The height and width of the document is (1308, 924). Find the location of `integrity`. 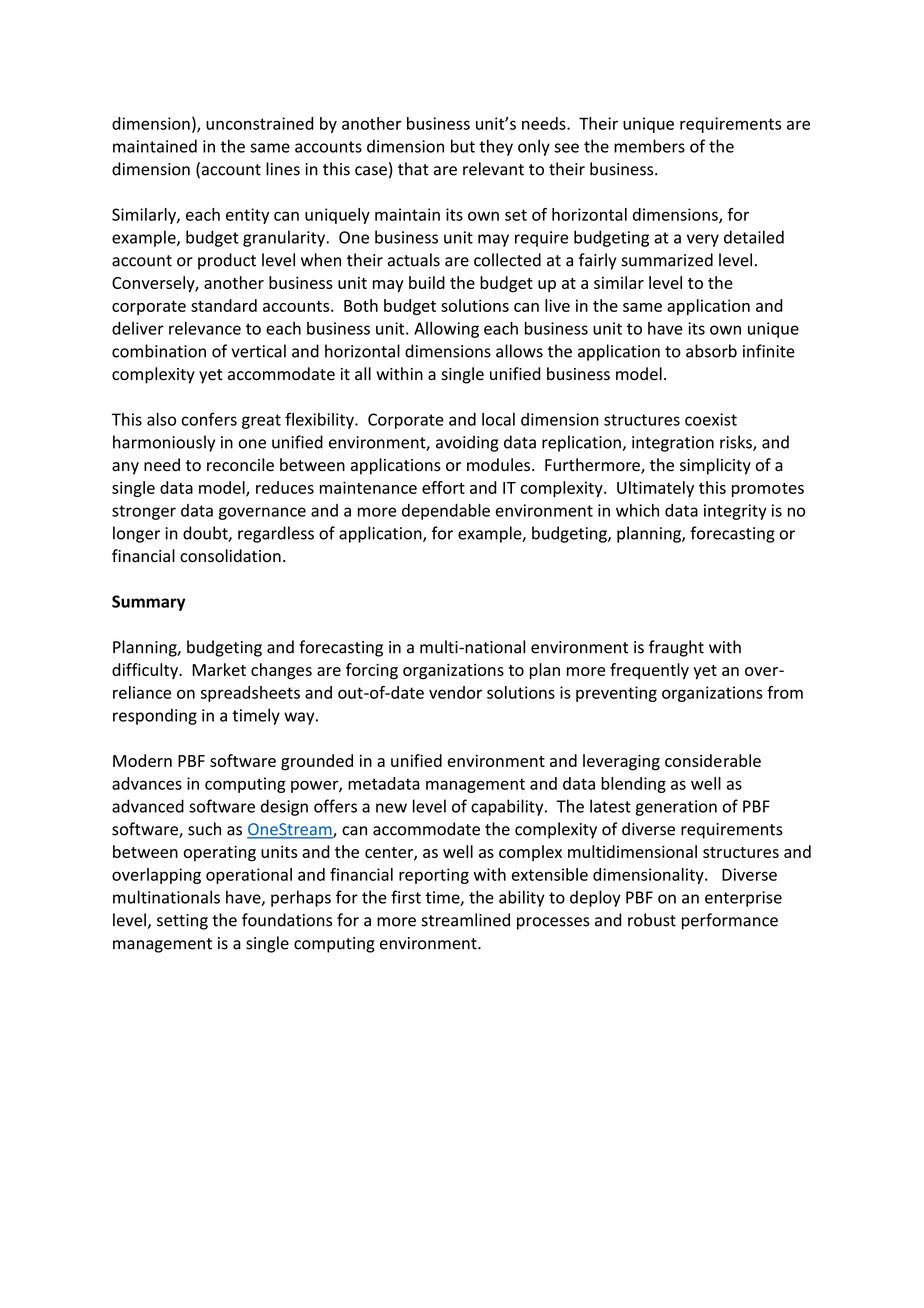

integrity is located at coordinates (735, 512).
